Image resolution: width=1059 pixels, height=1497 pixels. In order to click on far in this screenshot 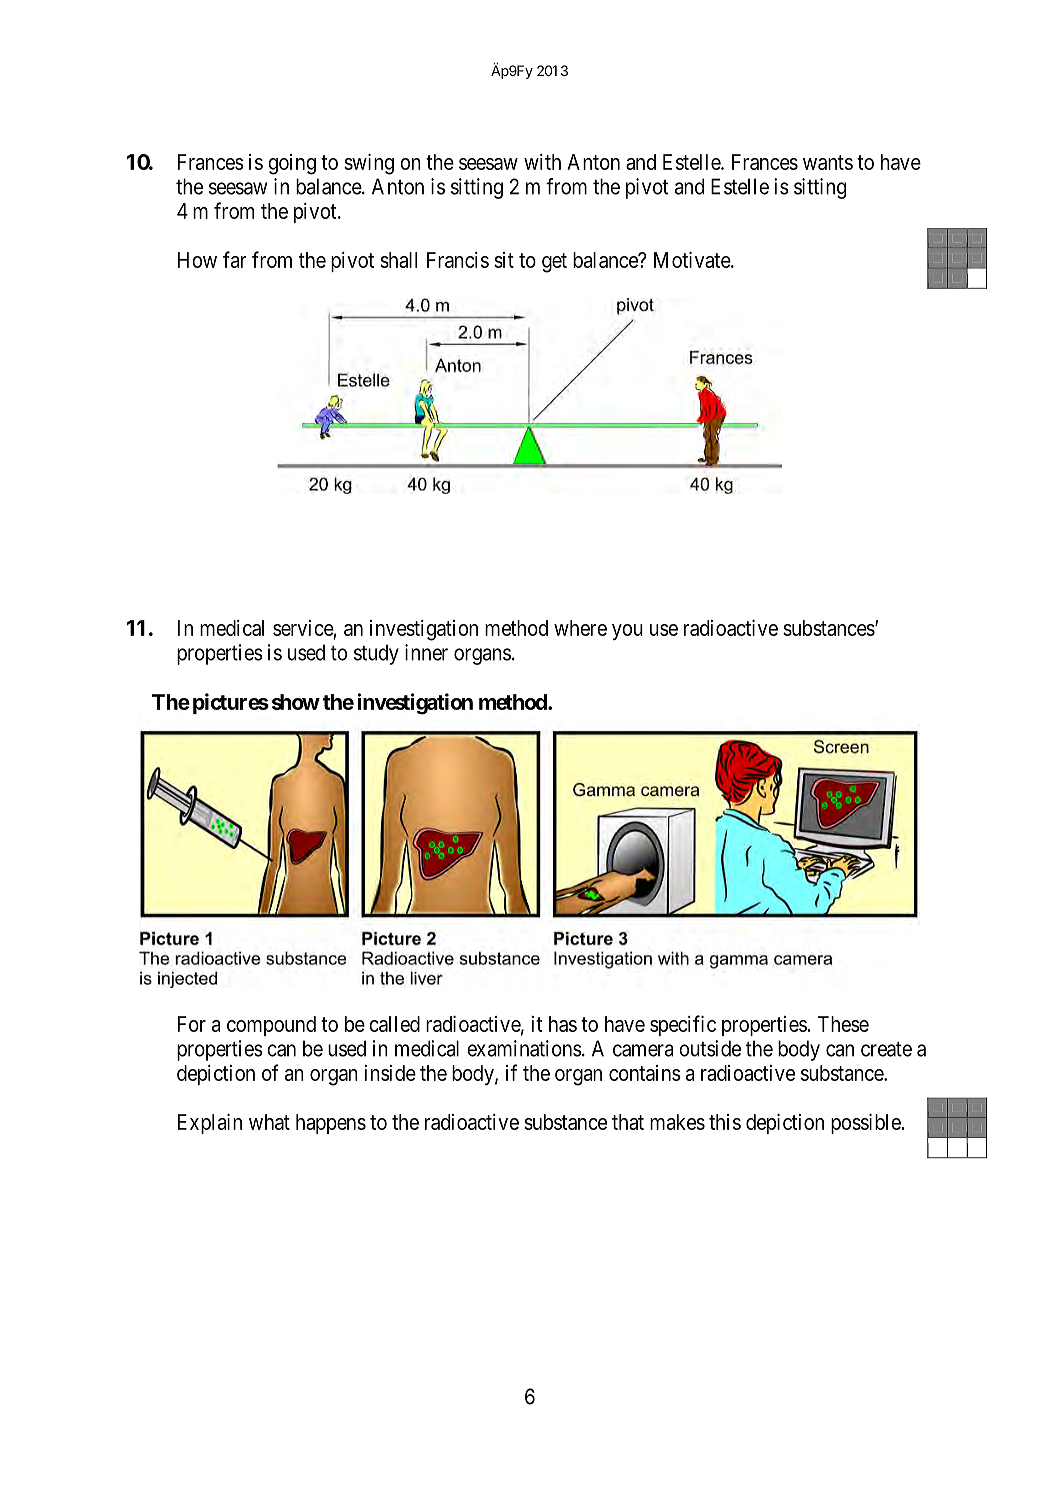, I will do `click(235, 259)`.
